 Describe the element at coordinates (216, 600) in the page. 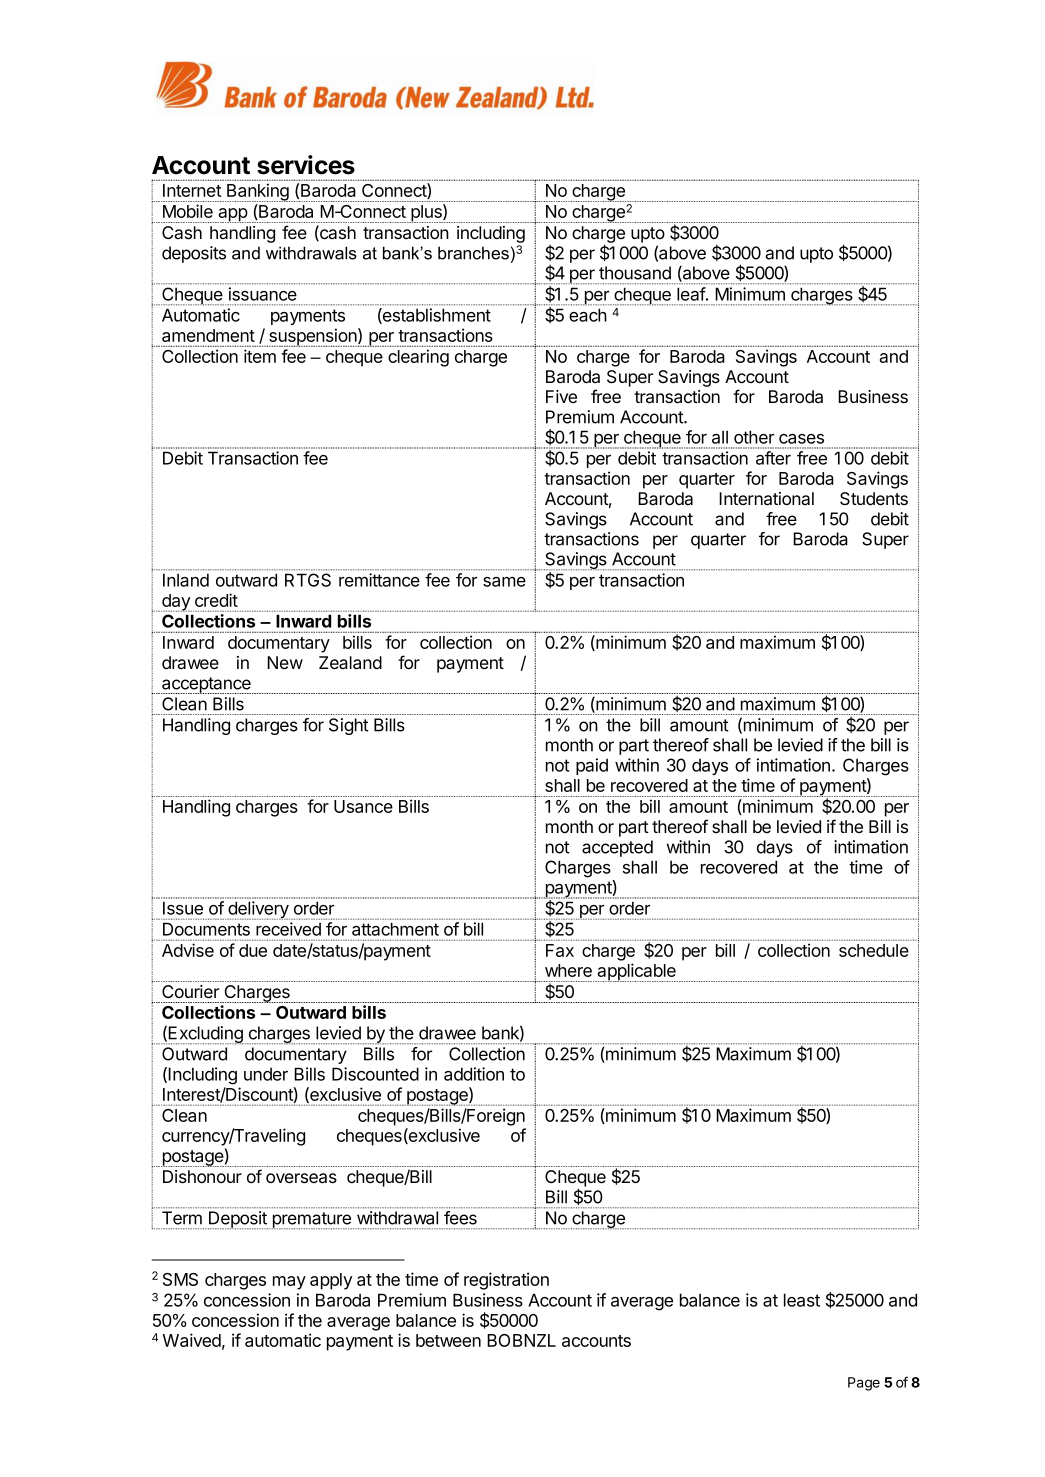

I see `credit` at that location.
